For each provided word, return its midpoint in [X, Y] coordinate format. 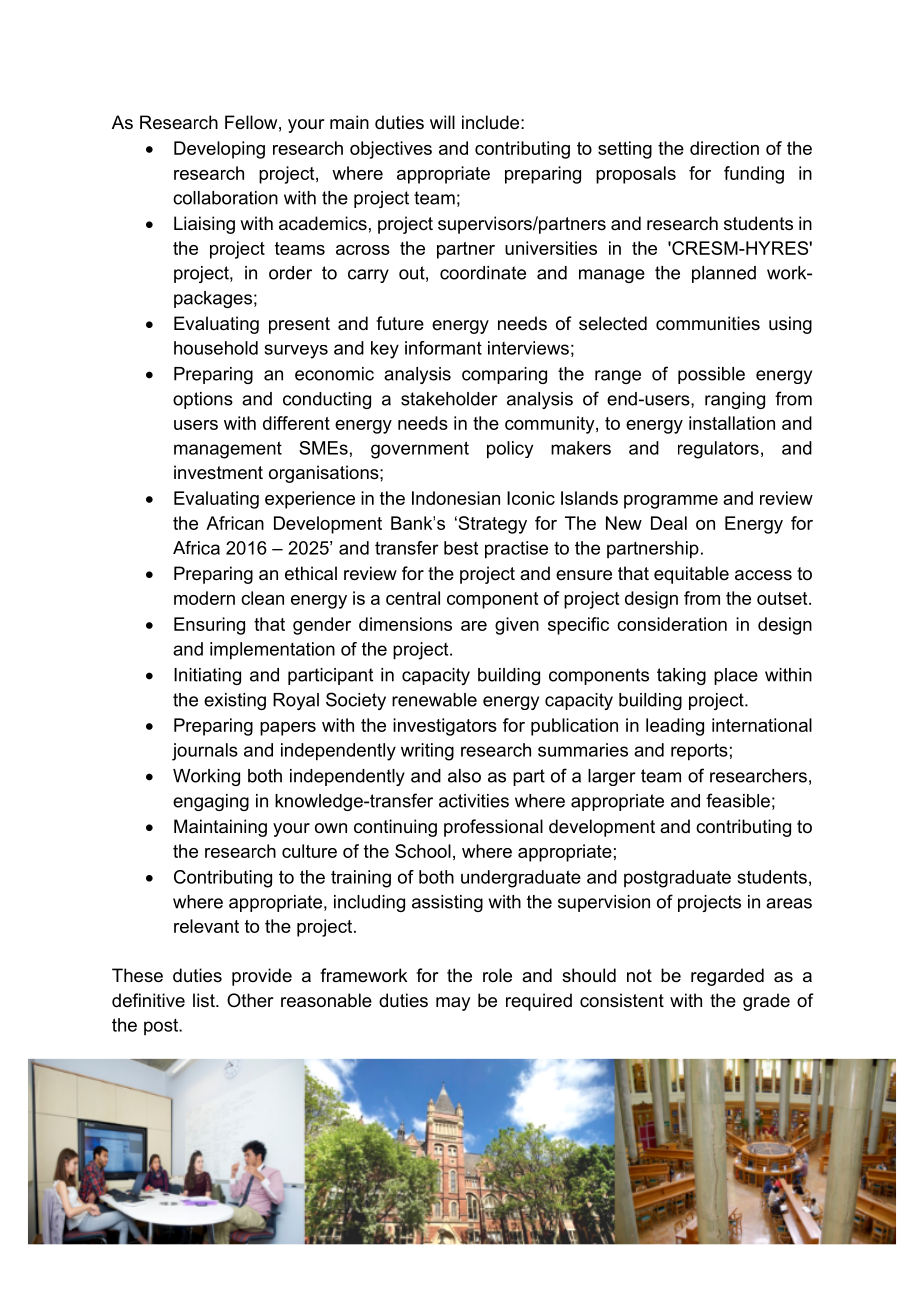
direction [724, 148]
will [442, 122]
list [205, 1000]
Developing [219, 150]
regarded [727, 977]
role [497, 975]
